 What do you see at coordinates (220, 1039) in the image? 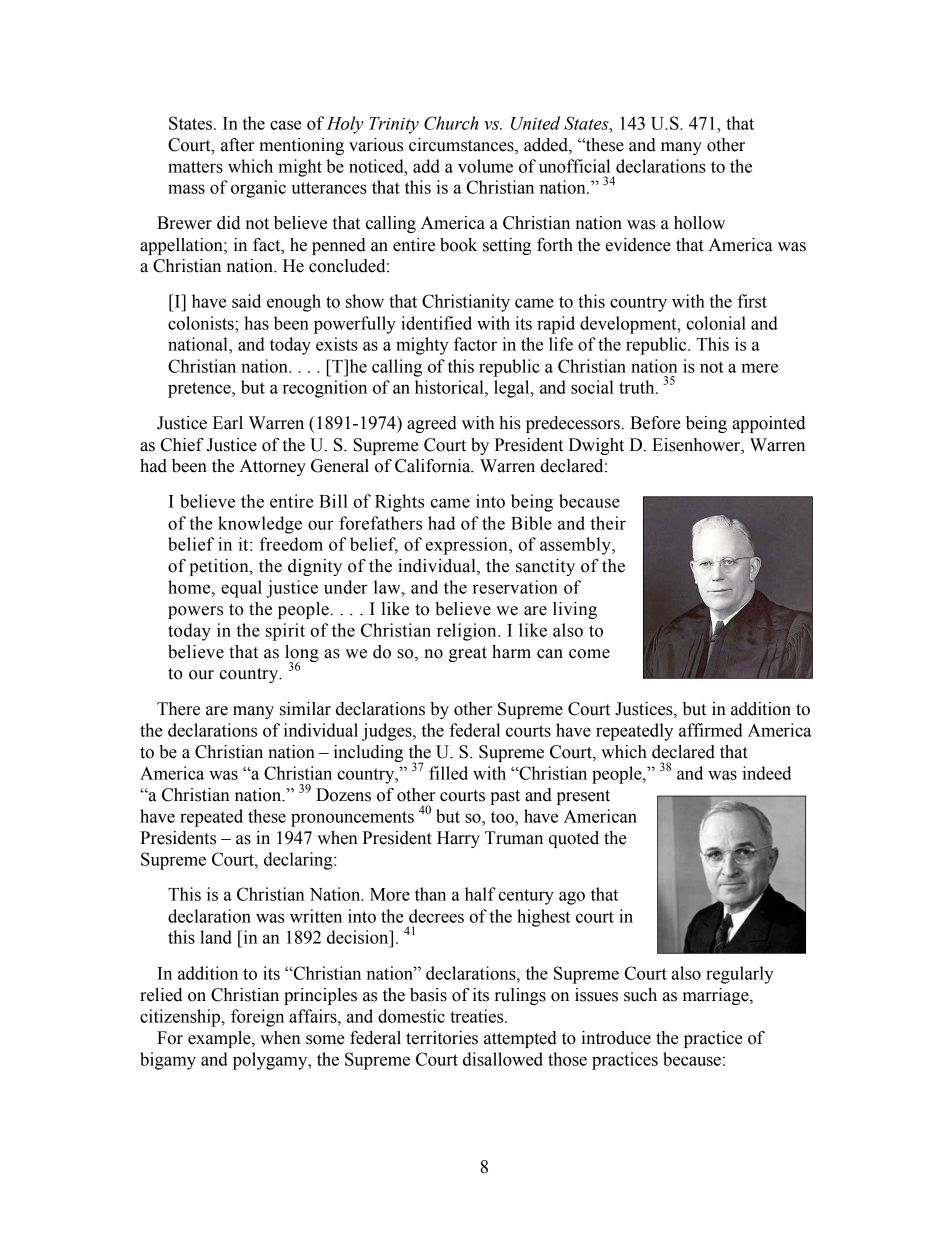
I see `example` at bounding box center [220, 1039].
